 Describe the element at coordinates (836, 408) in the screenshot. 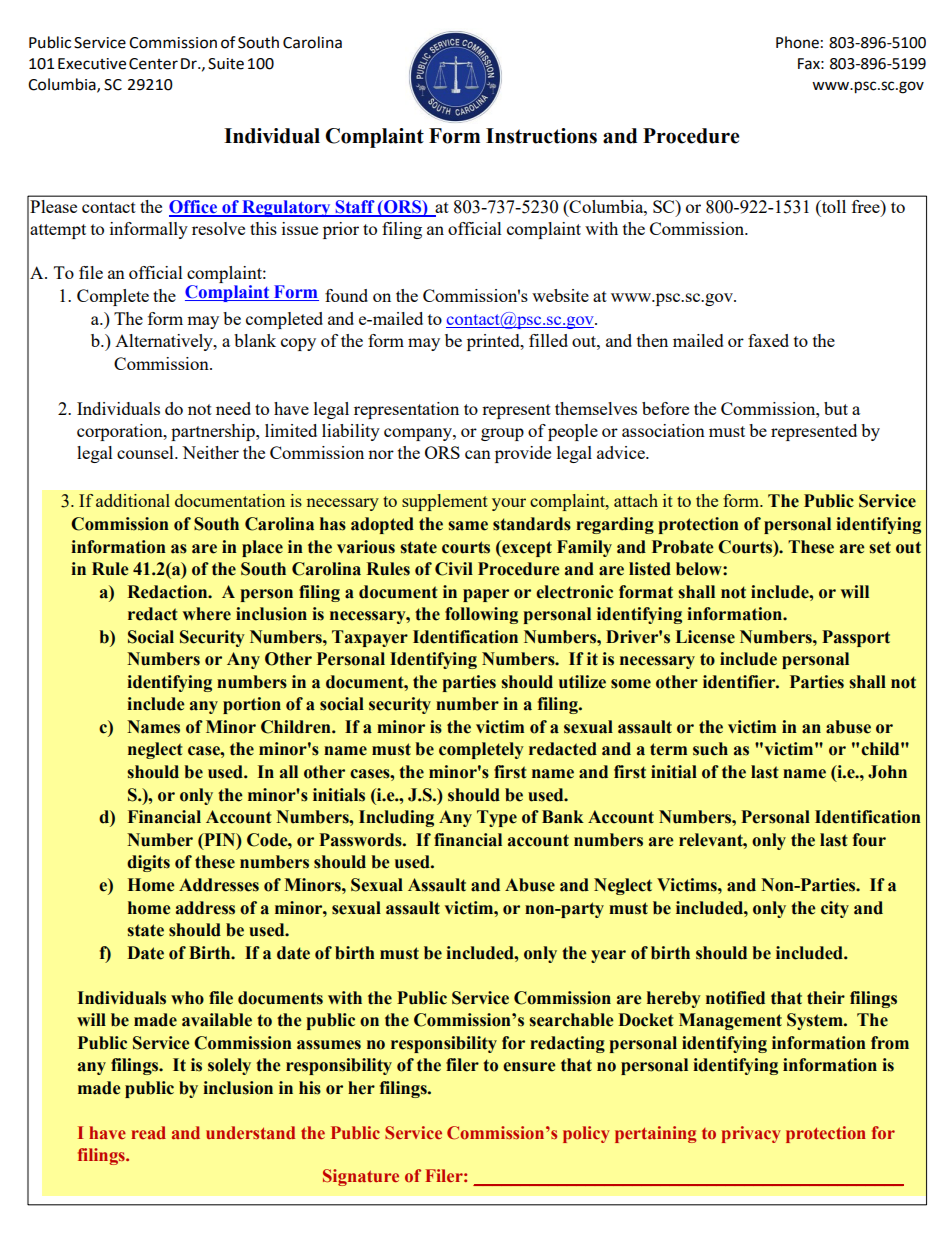

I see `but` at that location.
